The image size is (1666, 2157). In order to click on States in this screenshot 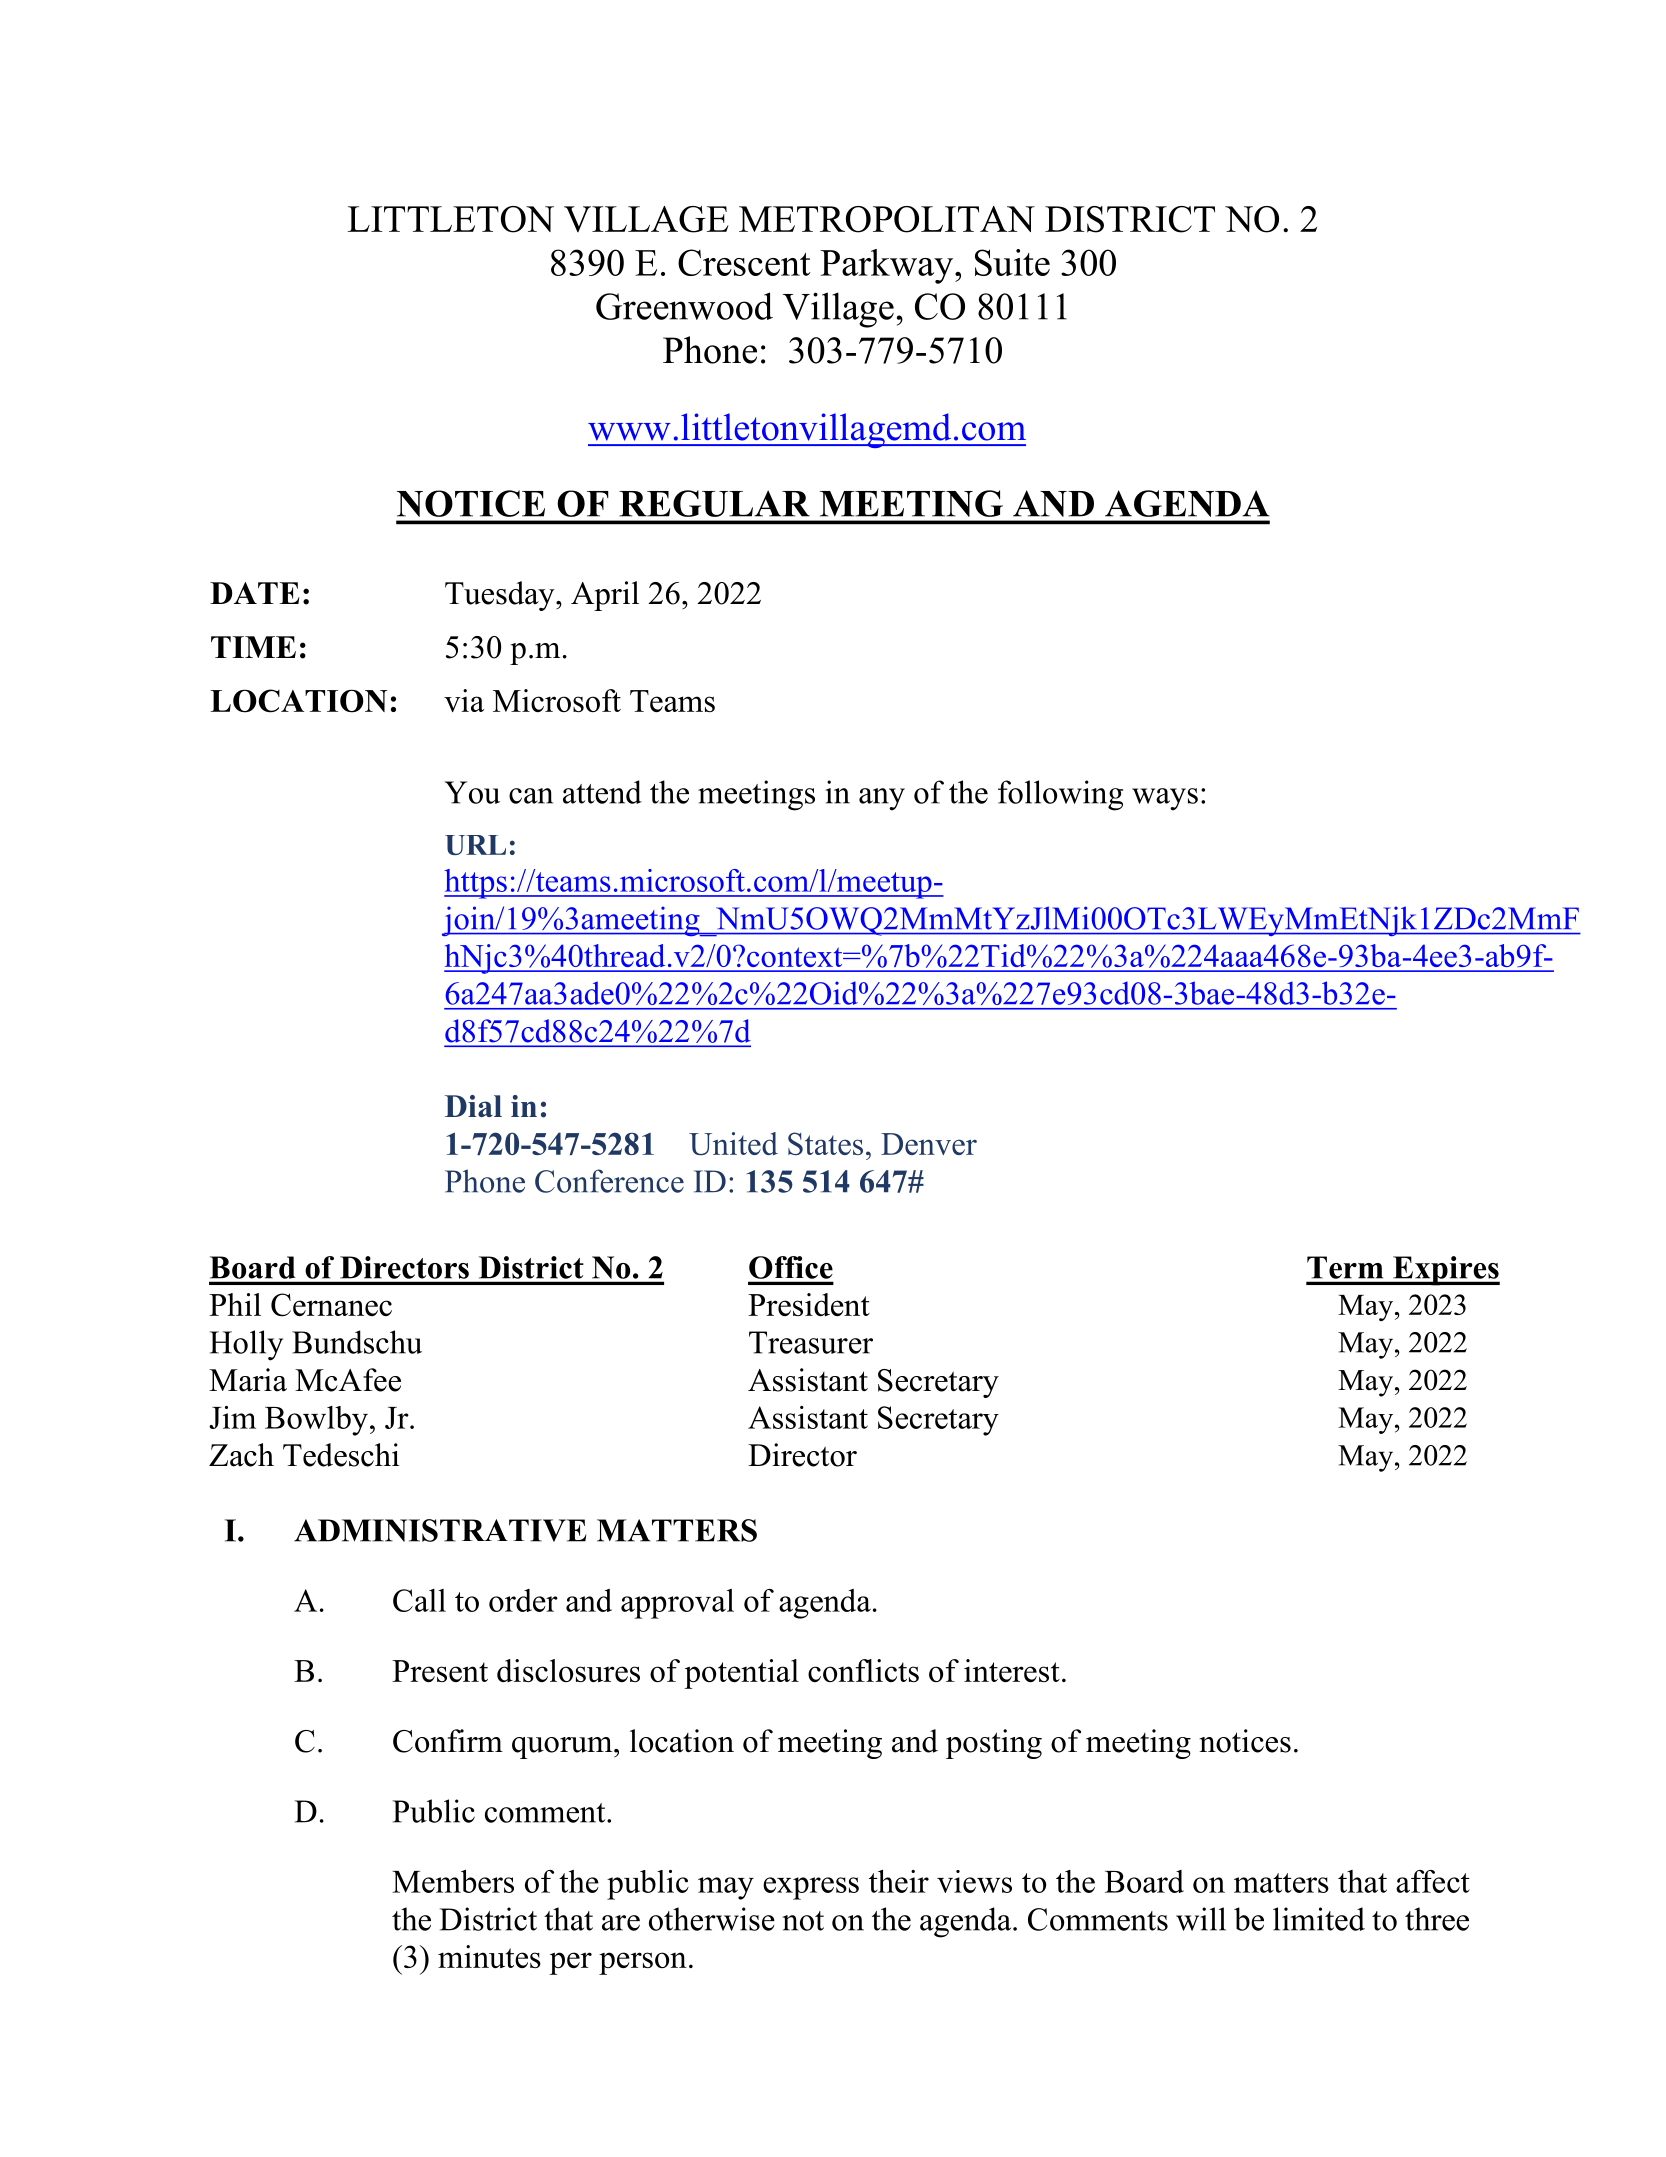, I will do `click(825, 1143)`.
